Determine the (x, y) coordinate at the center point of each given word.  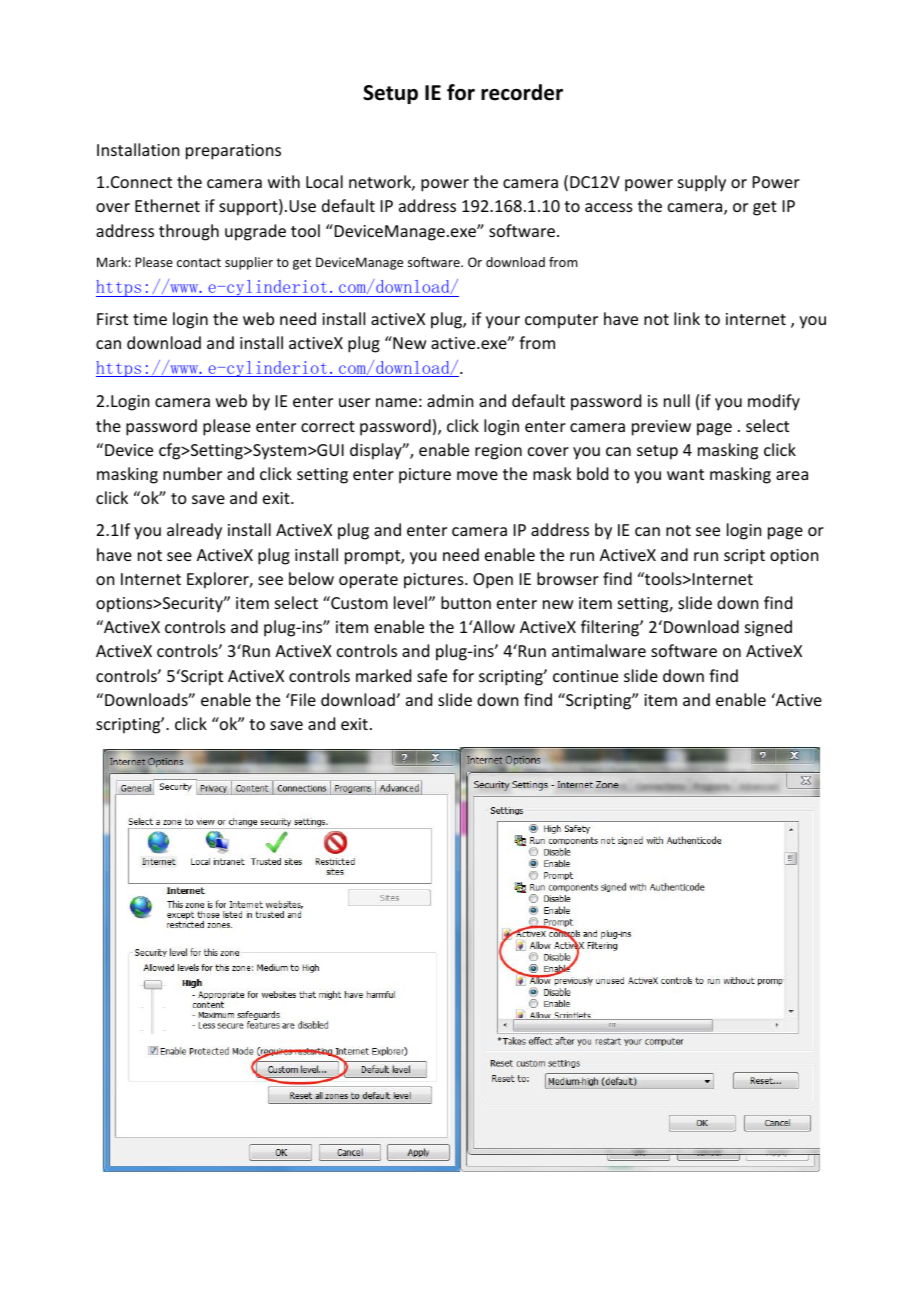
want (685, 474)
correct (328, 426)
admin (450, 400)
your (503, 322)
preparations (233, 152)
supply (702, 183)
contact (199, 262)
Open (493, 581)
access (609, 207)
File (302, 699)
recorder (522, 92)
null (677, 400)
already (194, 531)
